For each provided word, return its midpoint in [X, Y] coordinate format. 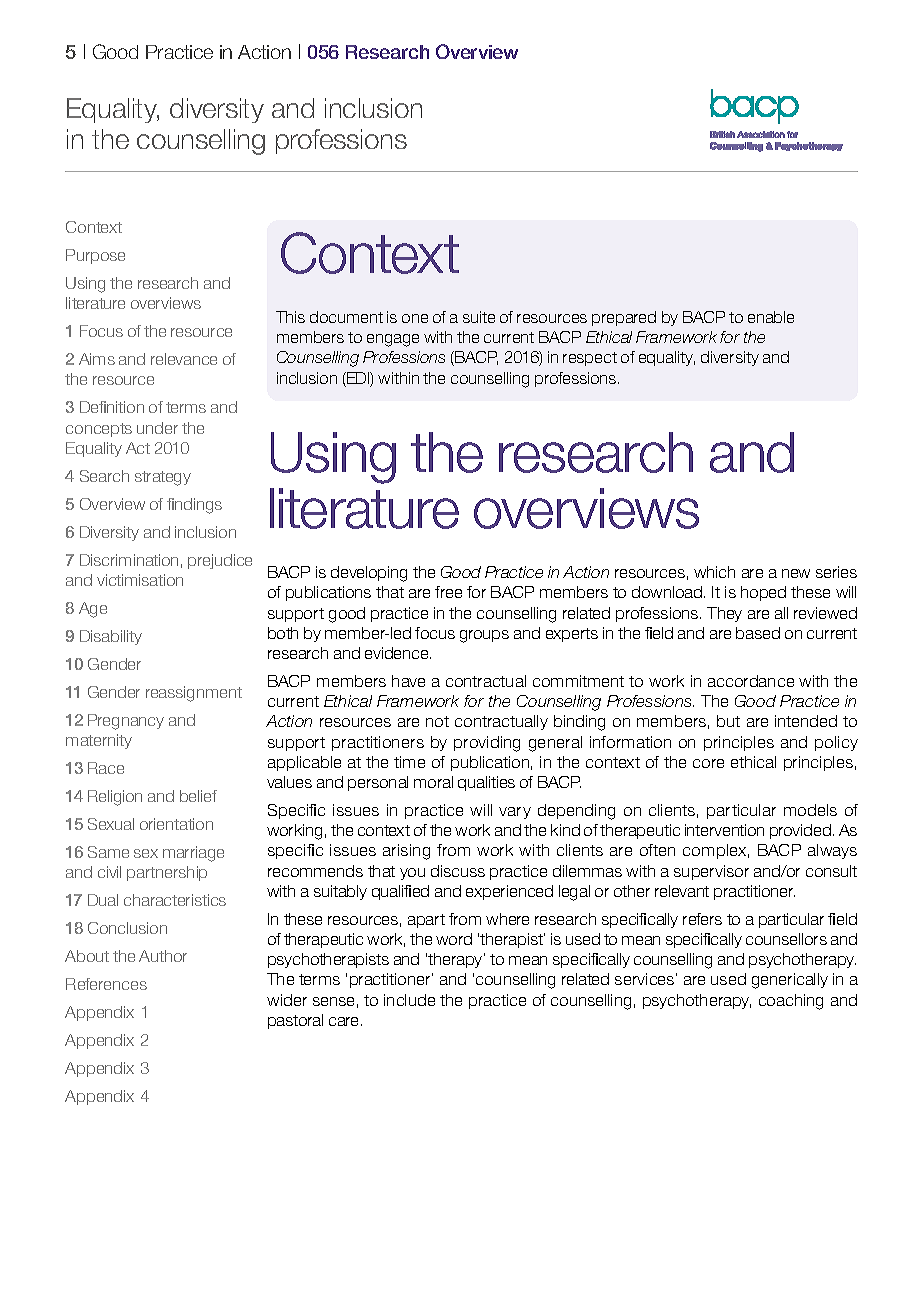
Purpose [95, 256]
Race [106, 768]
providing [487, 744]
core [708, 763]
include [409, 1000]
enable [771, 317]
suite [479, 317]
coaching [791, 1002]
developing [369, 574]
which [714, 572]
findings [194, 506]
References [106, 984]
